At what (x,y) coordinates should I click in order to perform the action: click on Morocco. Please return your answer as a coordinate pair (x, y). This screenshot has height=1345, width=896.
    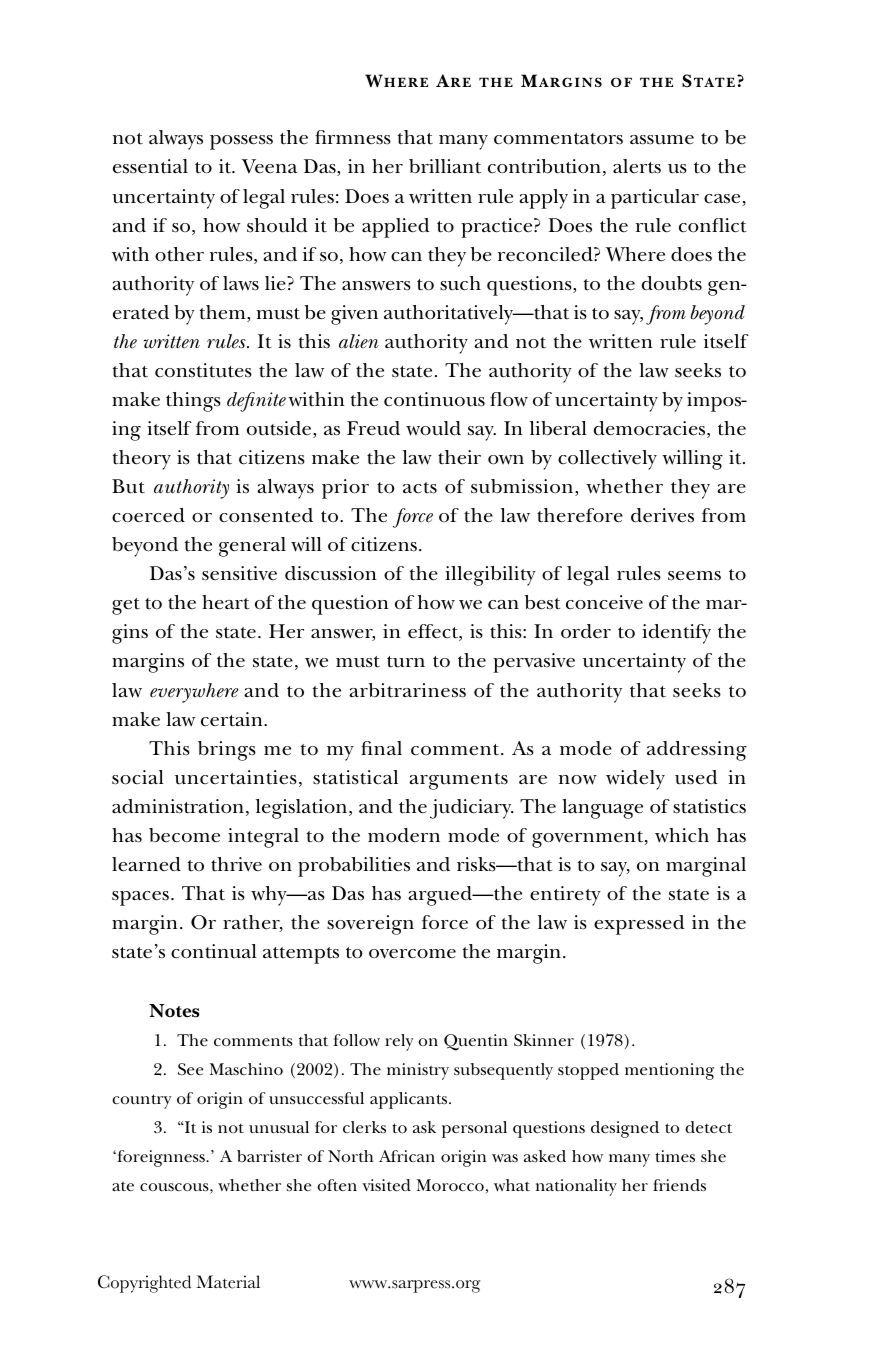
    Looking at the image, I should click on (450, 1185).
